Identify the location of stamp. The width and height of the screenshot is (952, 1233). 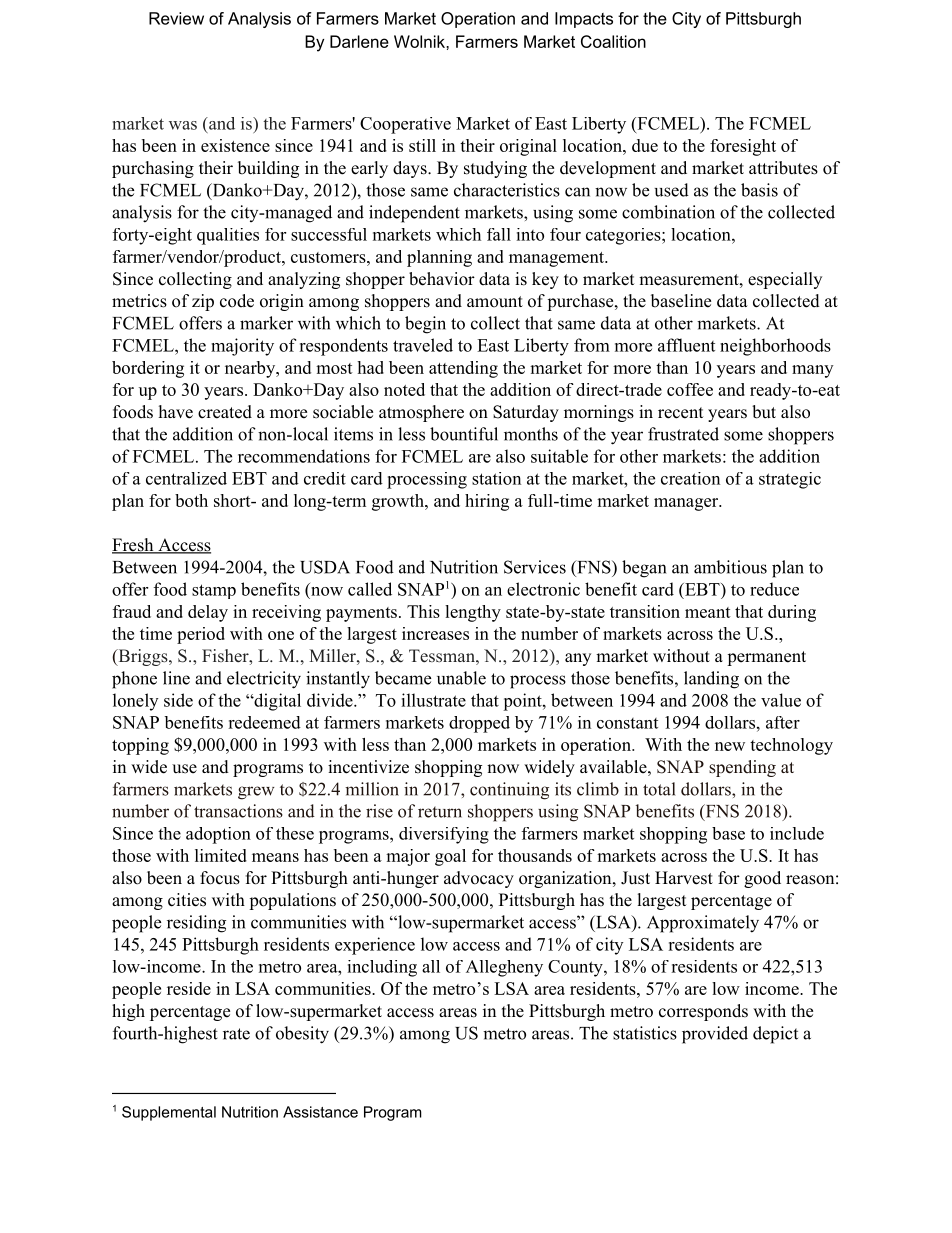
(214, 591).
